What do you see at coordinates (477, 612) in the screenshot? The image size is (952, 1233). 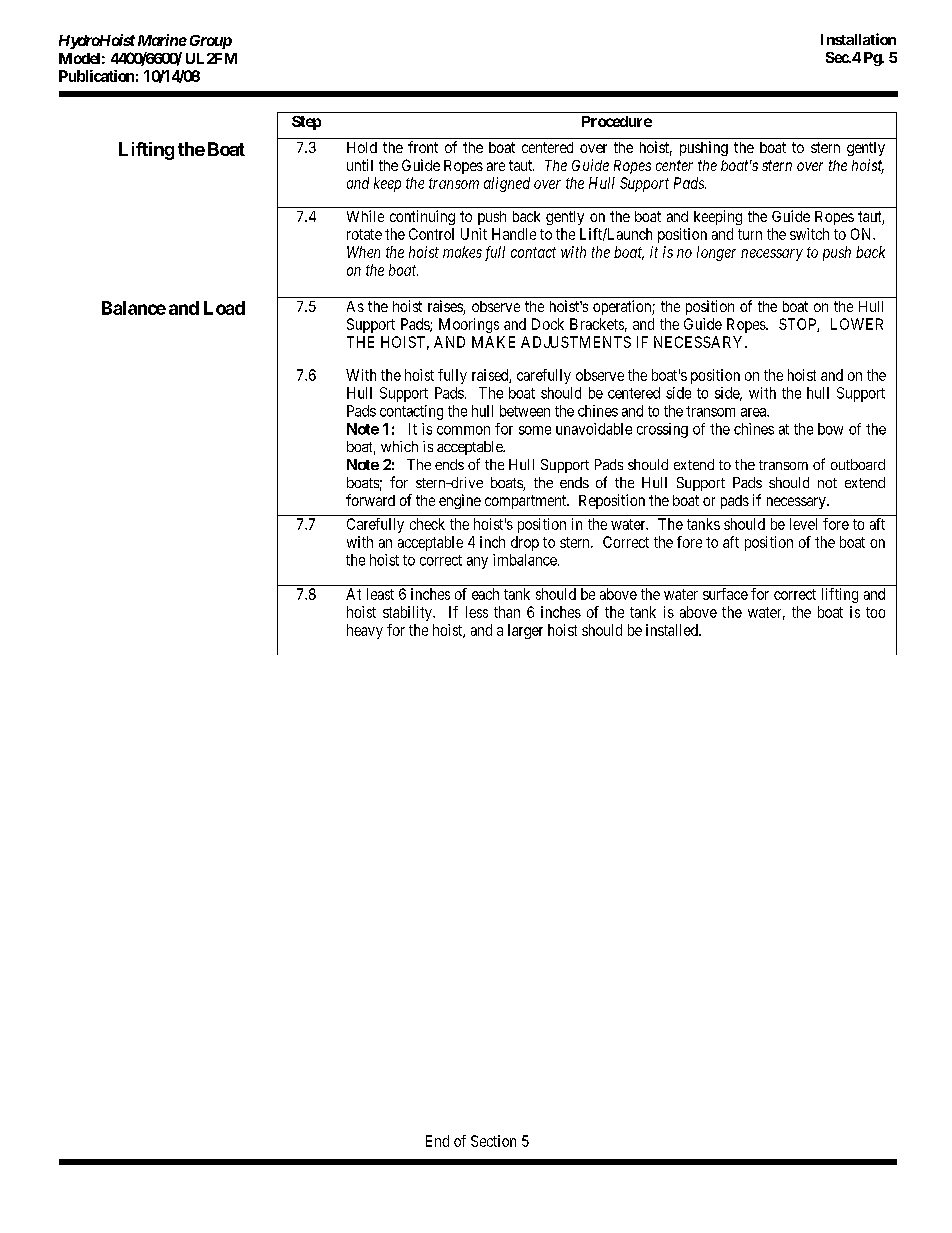 I see `less` at bounding box center [477, 612].
